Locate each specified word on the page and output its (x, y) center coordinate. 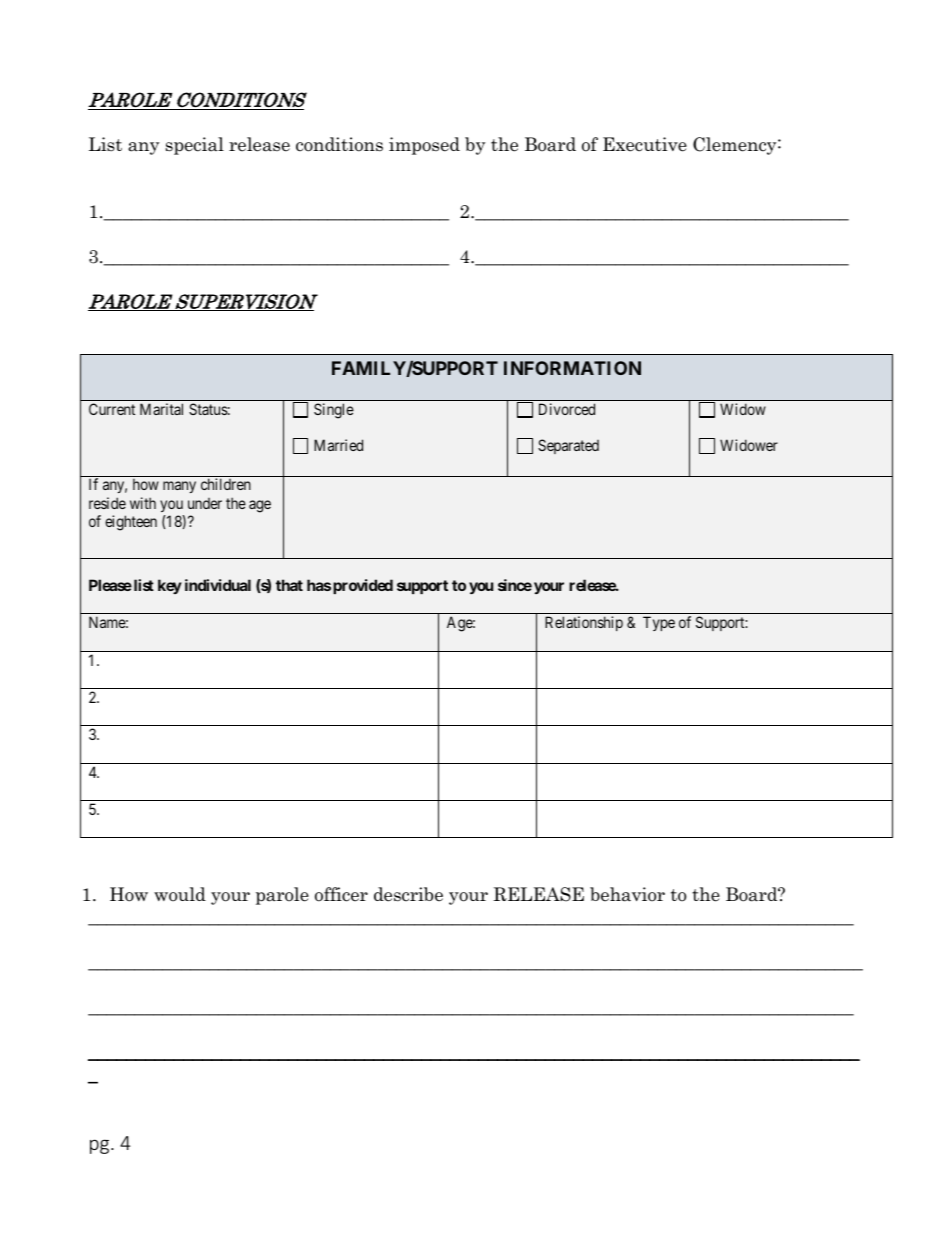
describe (408, 894)
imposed (424, 146)
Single (334, 411)
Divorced (567, 409)
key (170, 586)
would (180, 894)
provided (363, 586)
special (195, 146)
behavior (627, 894)
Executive (645, 144)
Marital (161, 409)
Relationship (584, 623)
